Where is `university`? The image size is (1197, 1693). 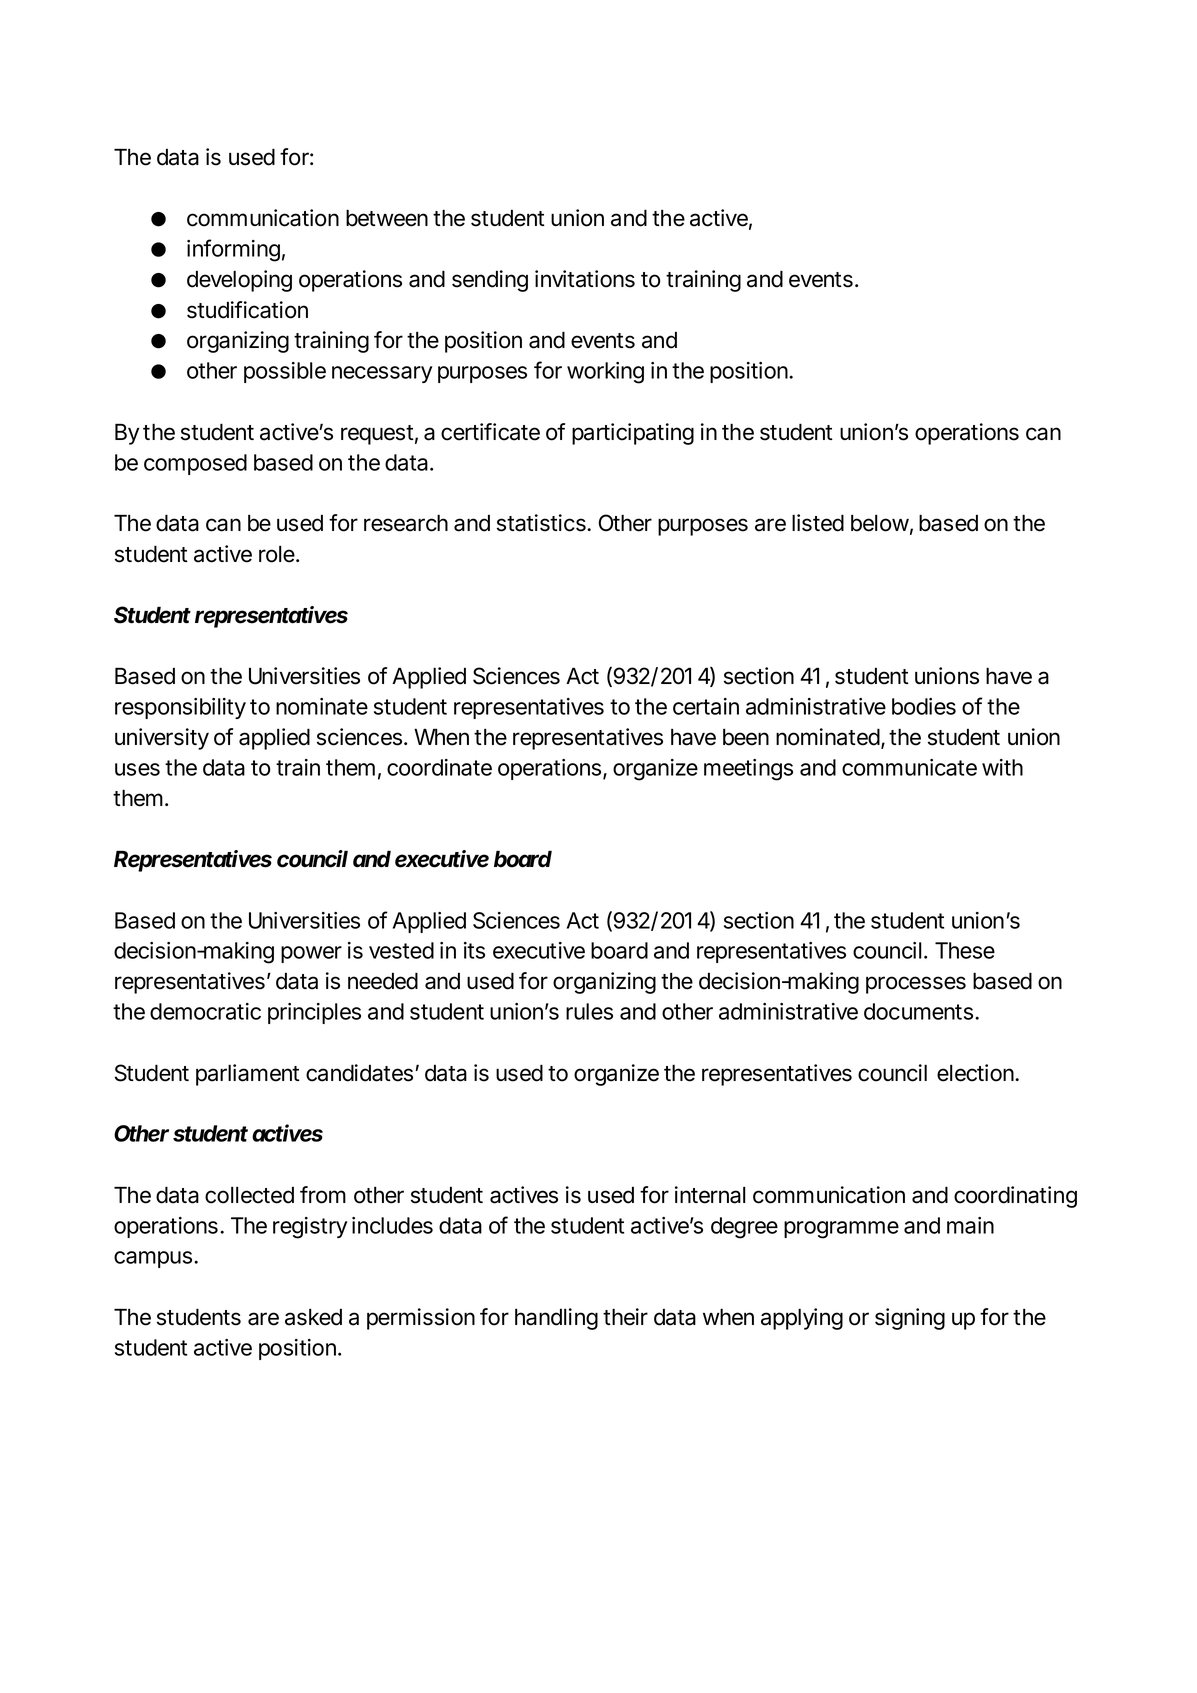
university is located at coordinates (162, 739).
